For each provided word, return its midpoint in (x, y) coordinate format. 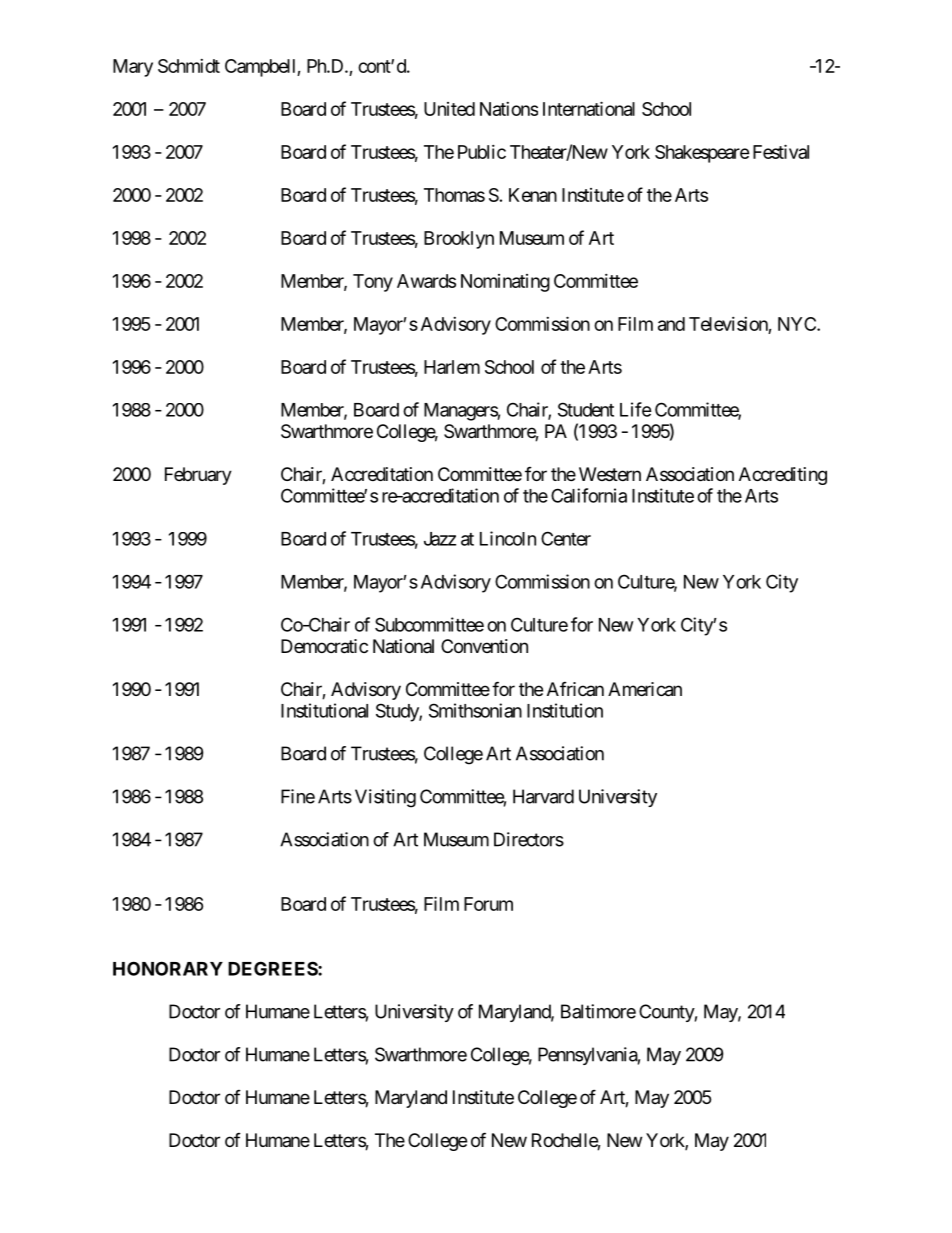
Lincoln (508, 538)
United (449, 109)
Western (610, 474)
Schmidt (189, 66)
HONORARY (168, 968)
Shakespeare (702, 154)
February (198, 476)
